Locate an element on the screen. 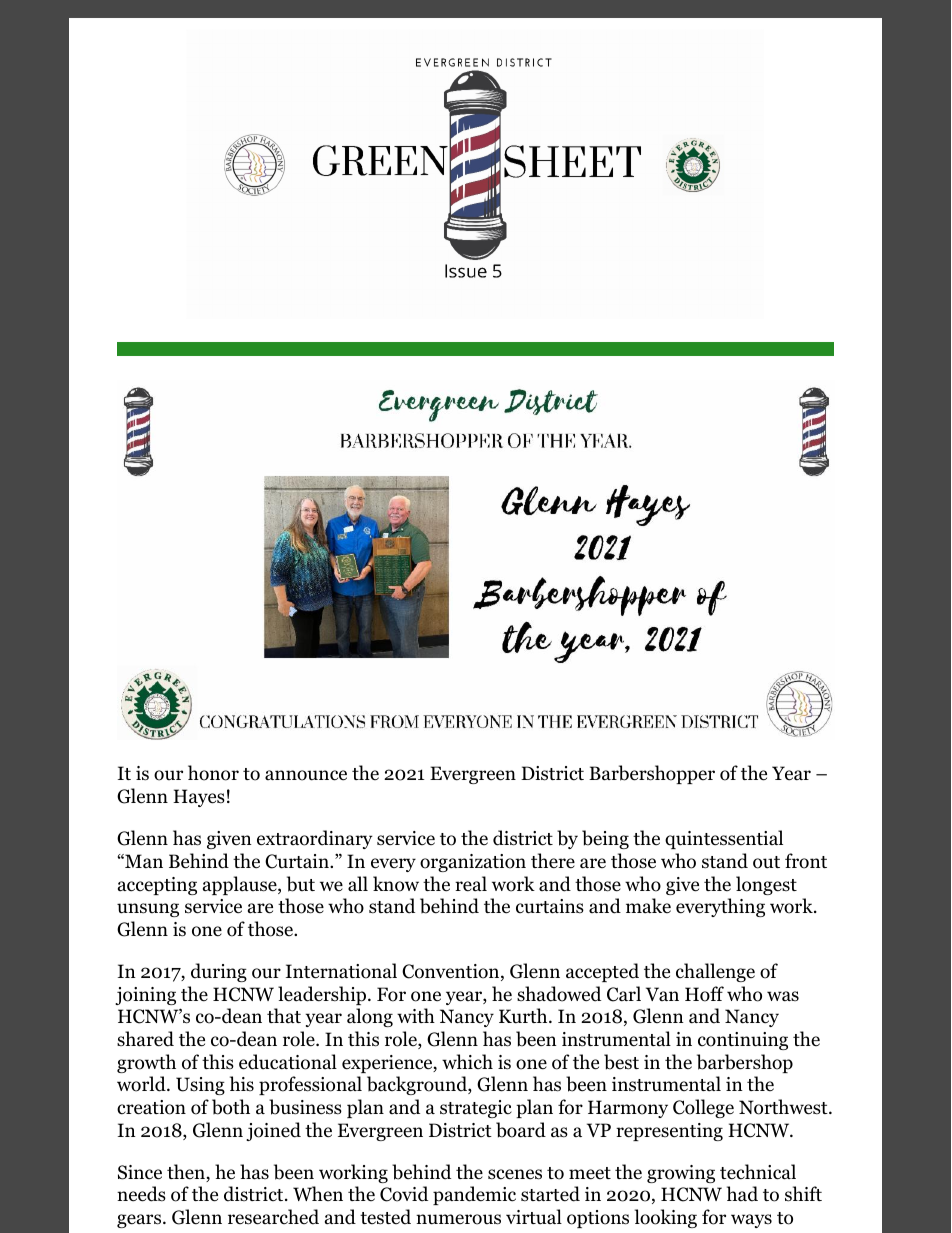 This screenshot has height=1233, width=952. during is located at coordinates (219, 972).
